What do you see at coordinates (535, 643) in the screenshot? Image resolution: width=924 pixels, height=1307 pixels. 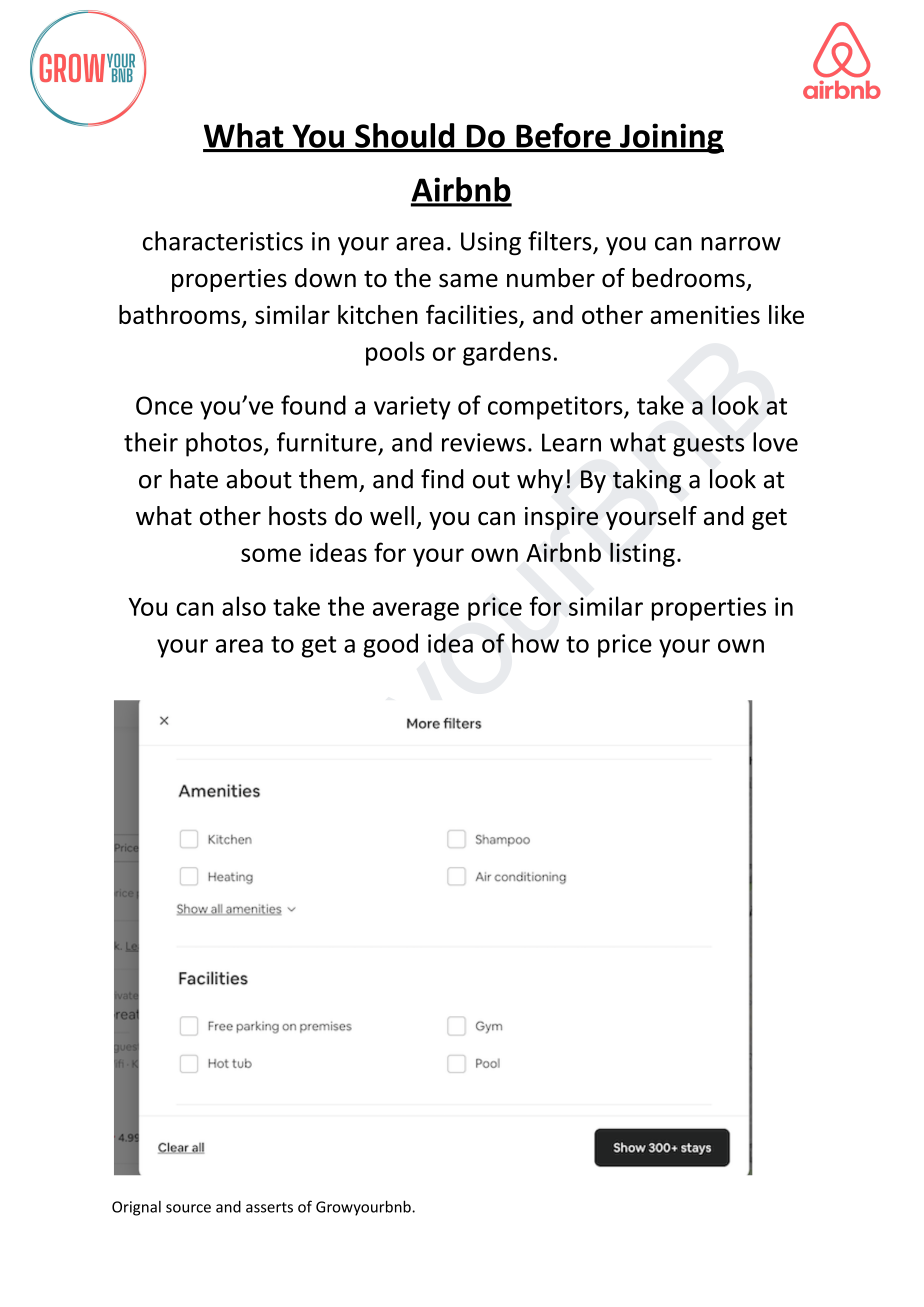 I see `how` at bounding box center [535, 643].
